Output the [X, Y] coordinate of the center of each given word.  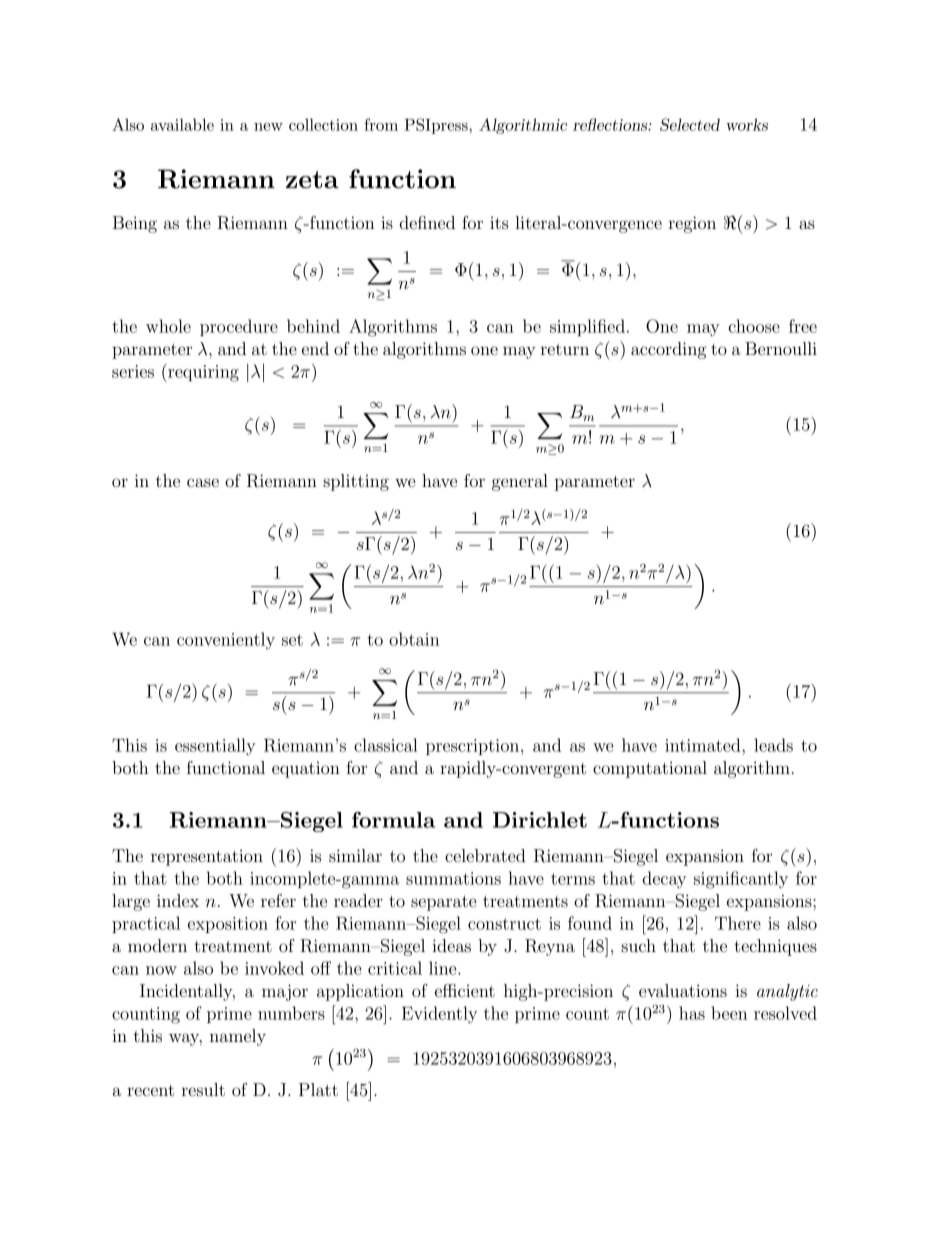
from [381, 124]
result [203, 1089]
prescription [474, 747]
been [729, 1013]
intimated [704, 745]
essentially [215, 747]
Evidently [439, 1015]
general [520, 482]
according [668, 350]
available [182, 124]
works [747, 124]
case [203, 482]
